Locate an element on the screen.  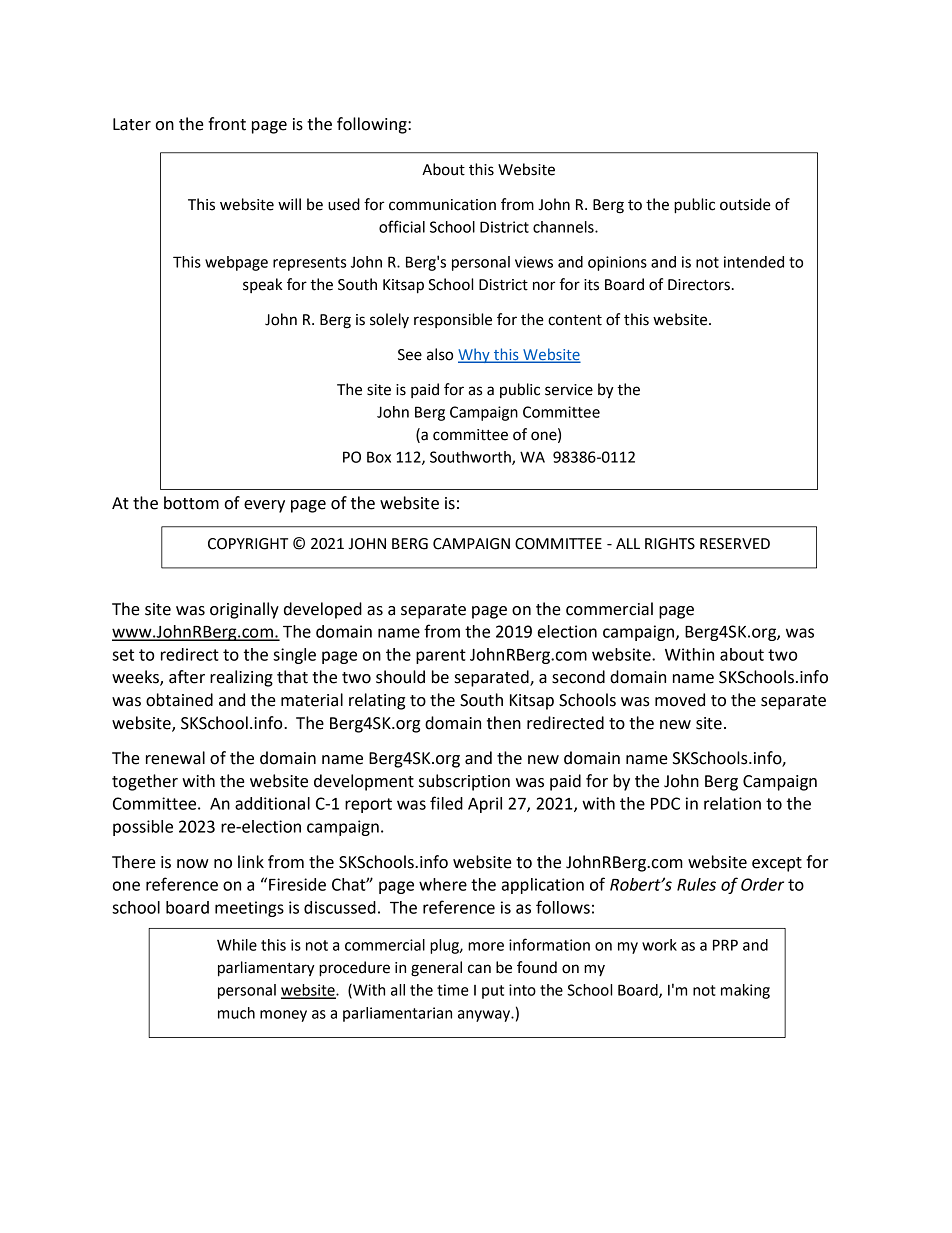
obtained is located at coordinates (179, 700).
